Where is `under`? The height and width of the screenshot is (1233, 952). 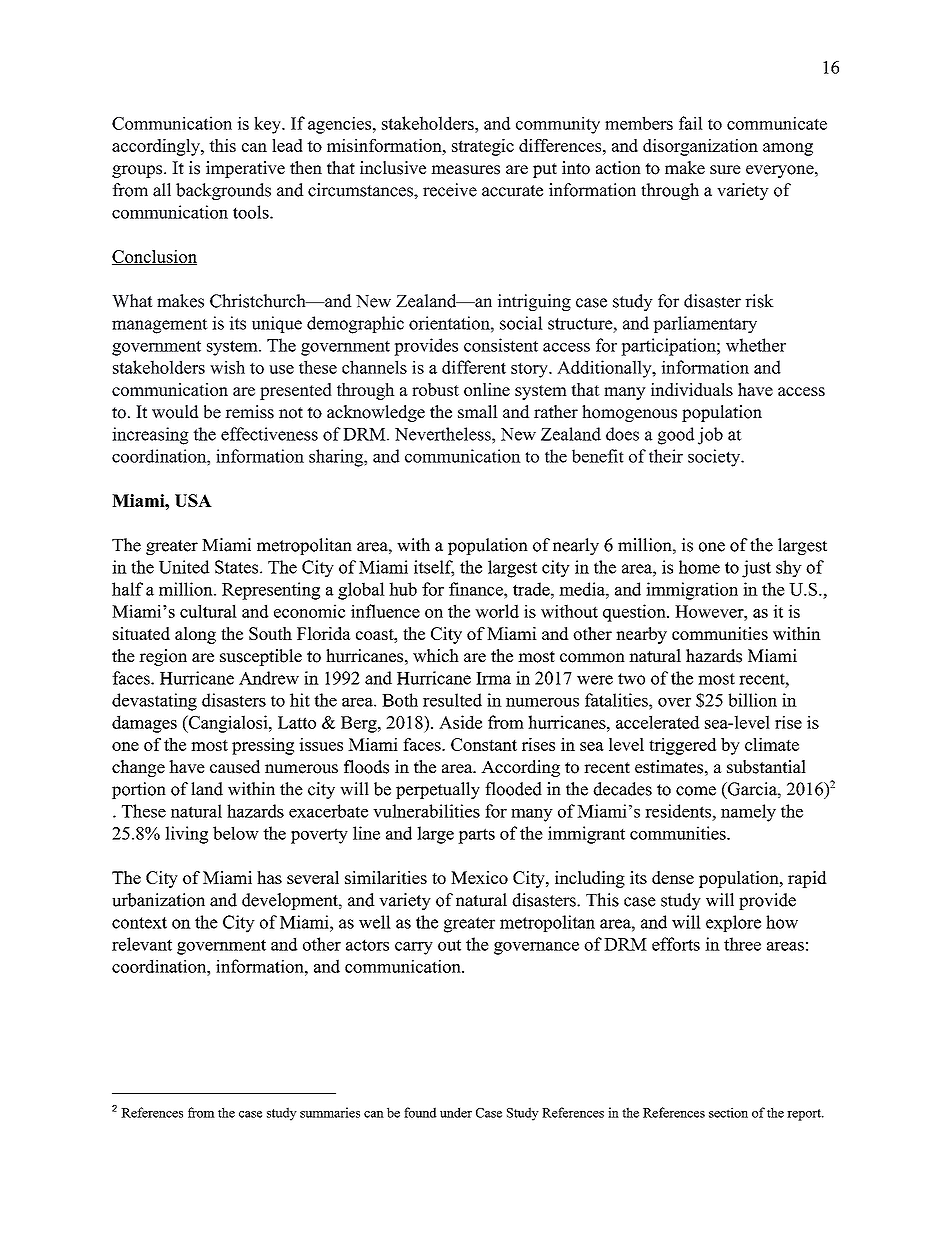
under is located at coordinates (456, 1112).
